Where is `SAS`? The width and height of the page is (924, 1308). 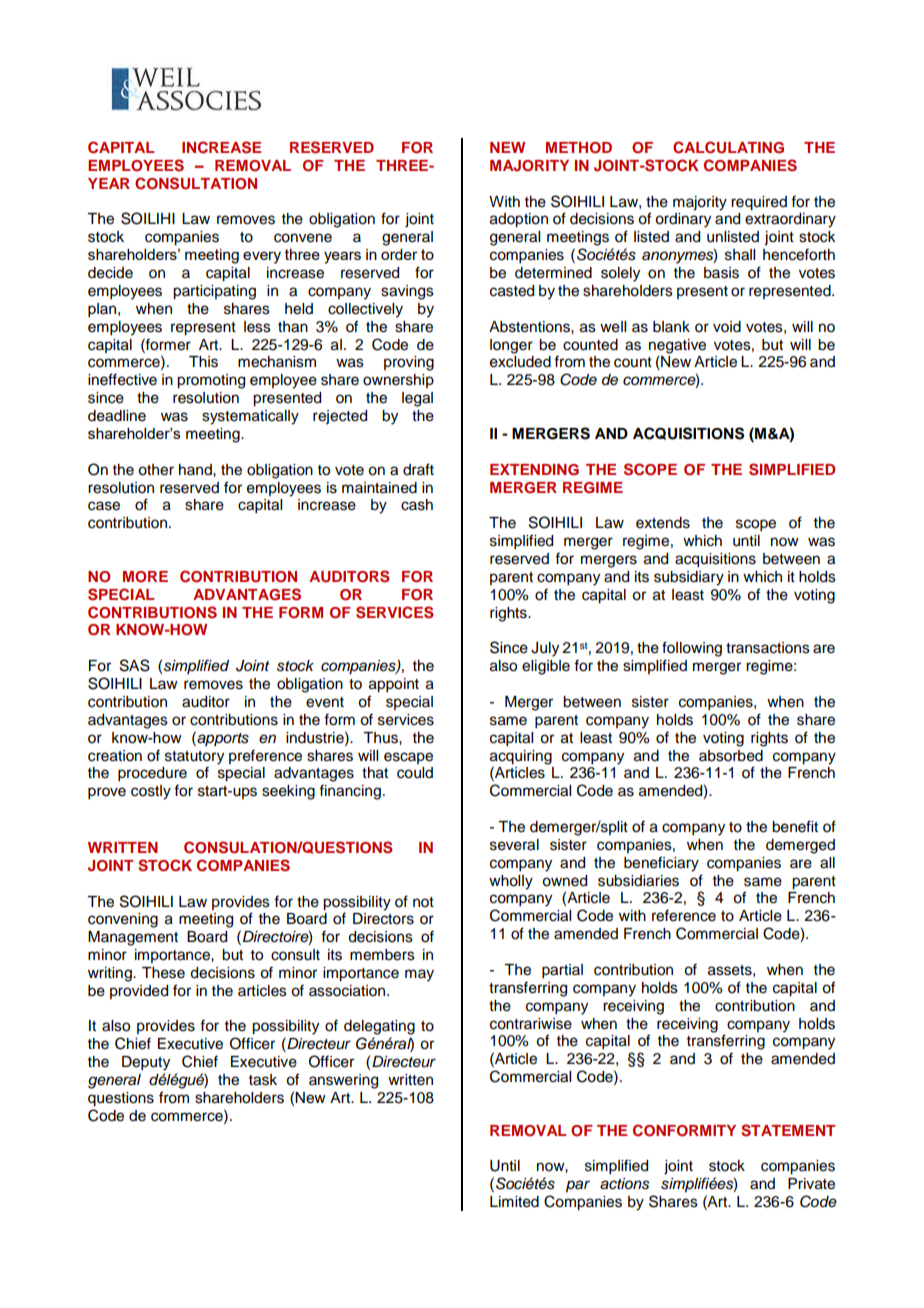 SAS is located at coordinates (135, 665).
